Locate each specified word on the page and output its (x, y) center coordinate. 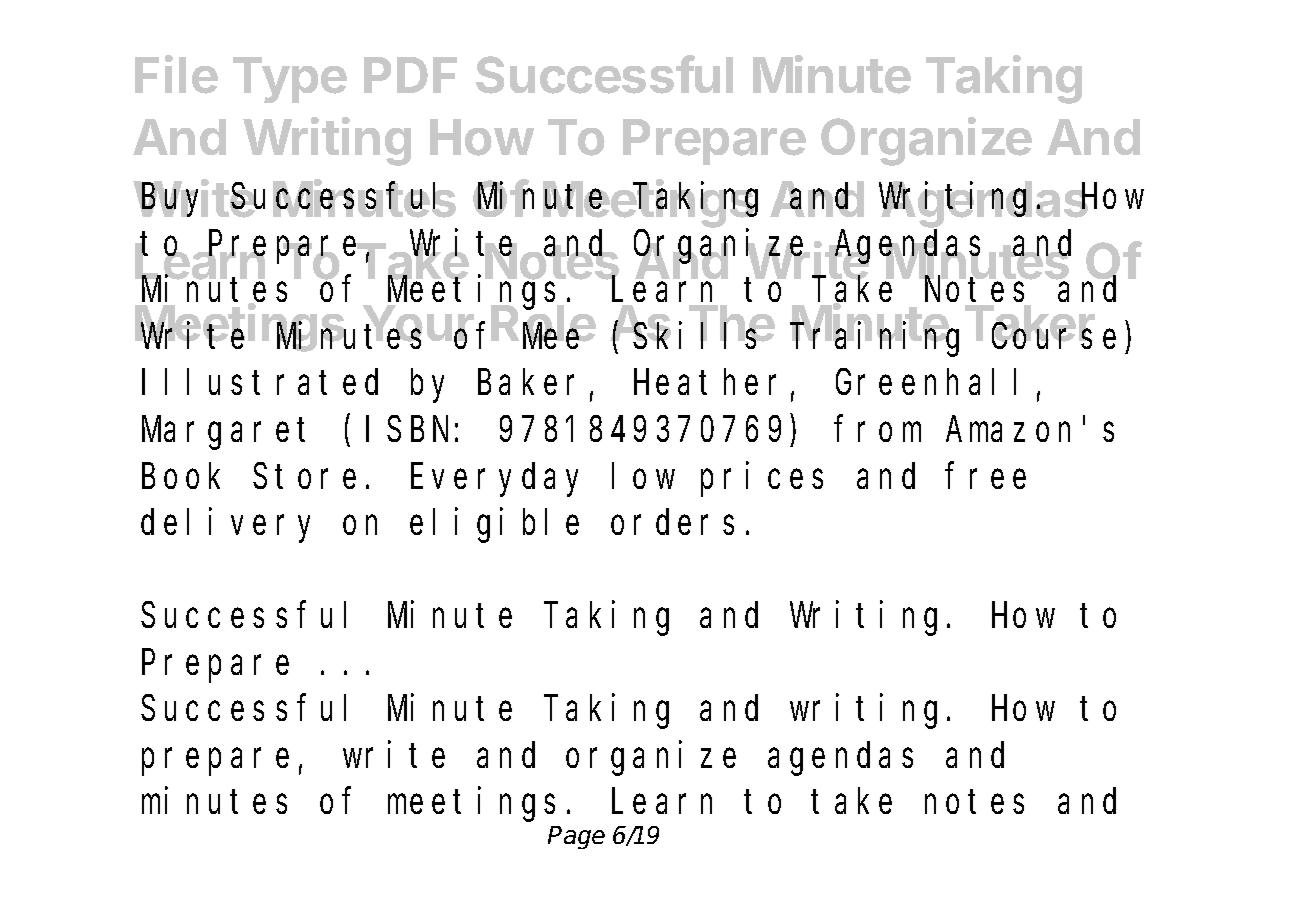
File (176, 74)
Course (1054, 337)
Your (418, 325)
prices (762, 479)
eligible (494, 526)
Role (543, 324)
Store (304, 477)
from (878, 429)
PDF (410, 75)
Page (576, 837)
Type (290, 80)
